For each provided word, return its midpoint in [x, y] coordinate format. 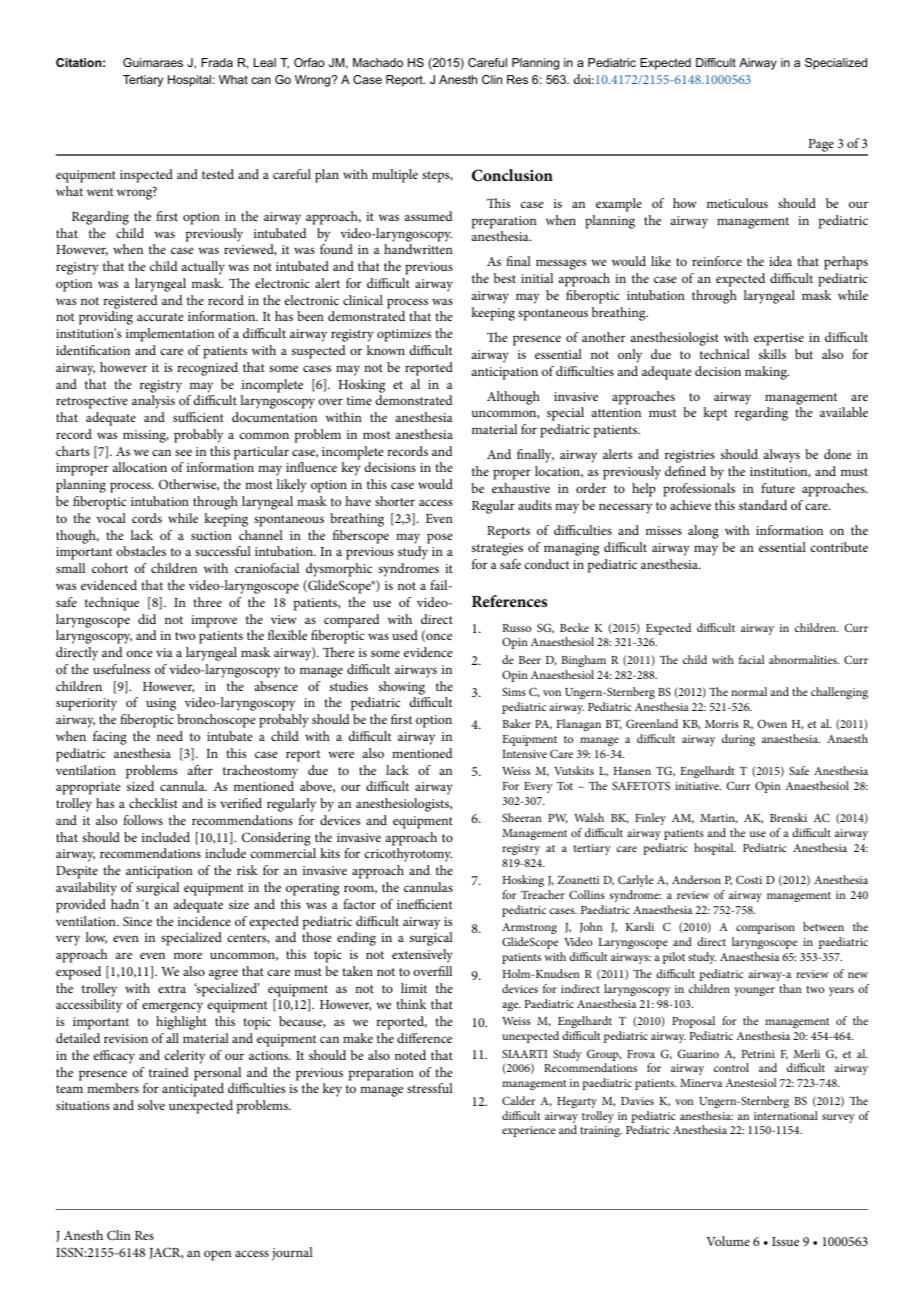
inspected [146, 176]
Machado [378, 62]
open [217, 1255]
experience [528, 1131]
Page [821, 147]
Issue [785, 1241]
